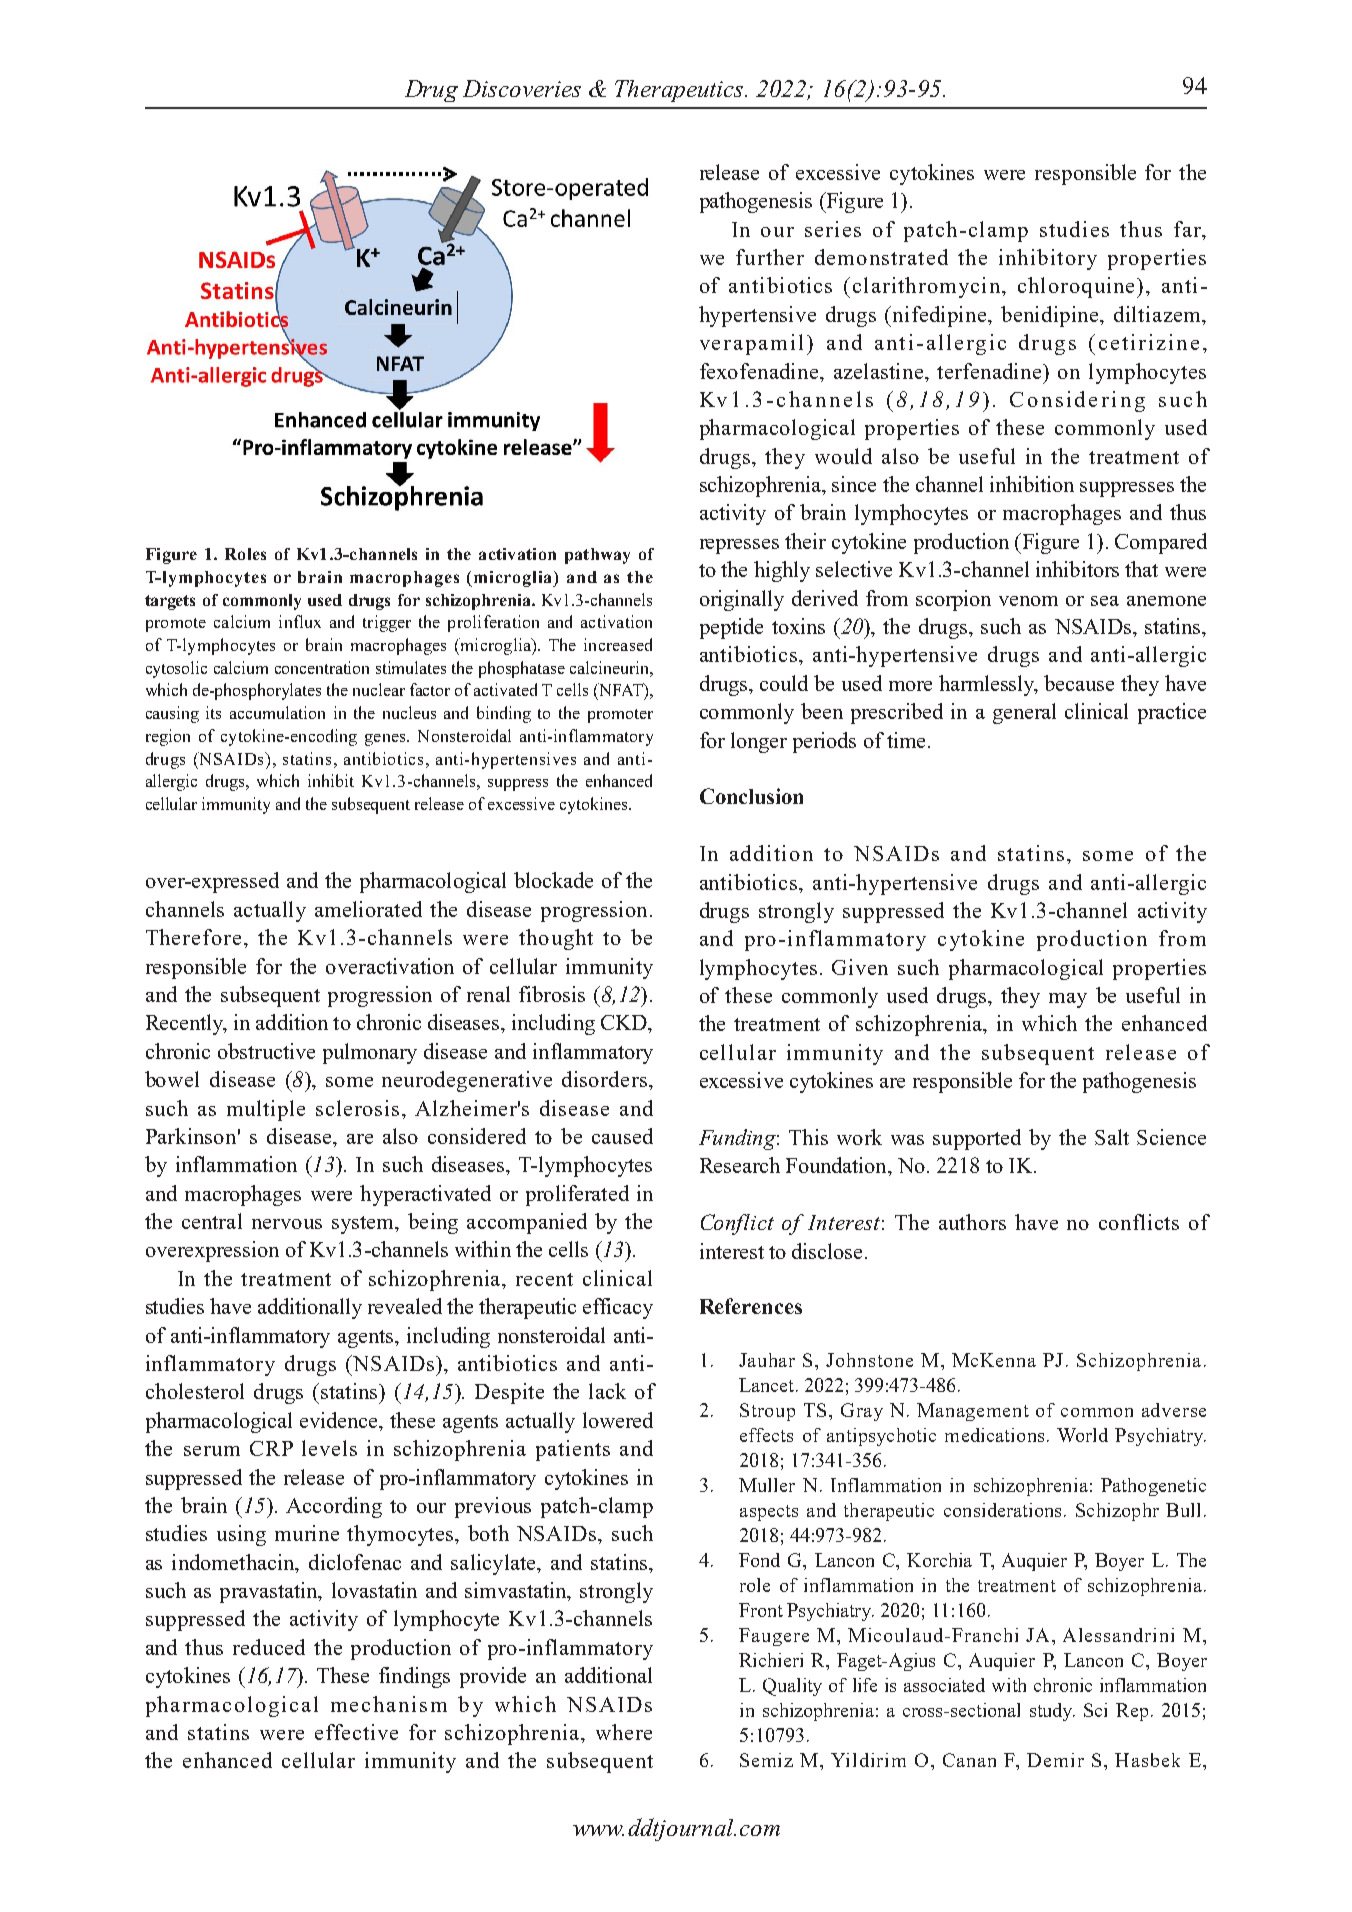  Describe the element at coordinates (266, 1110) in the page. I see `multiple` at that location.
